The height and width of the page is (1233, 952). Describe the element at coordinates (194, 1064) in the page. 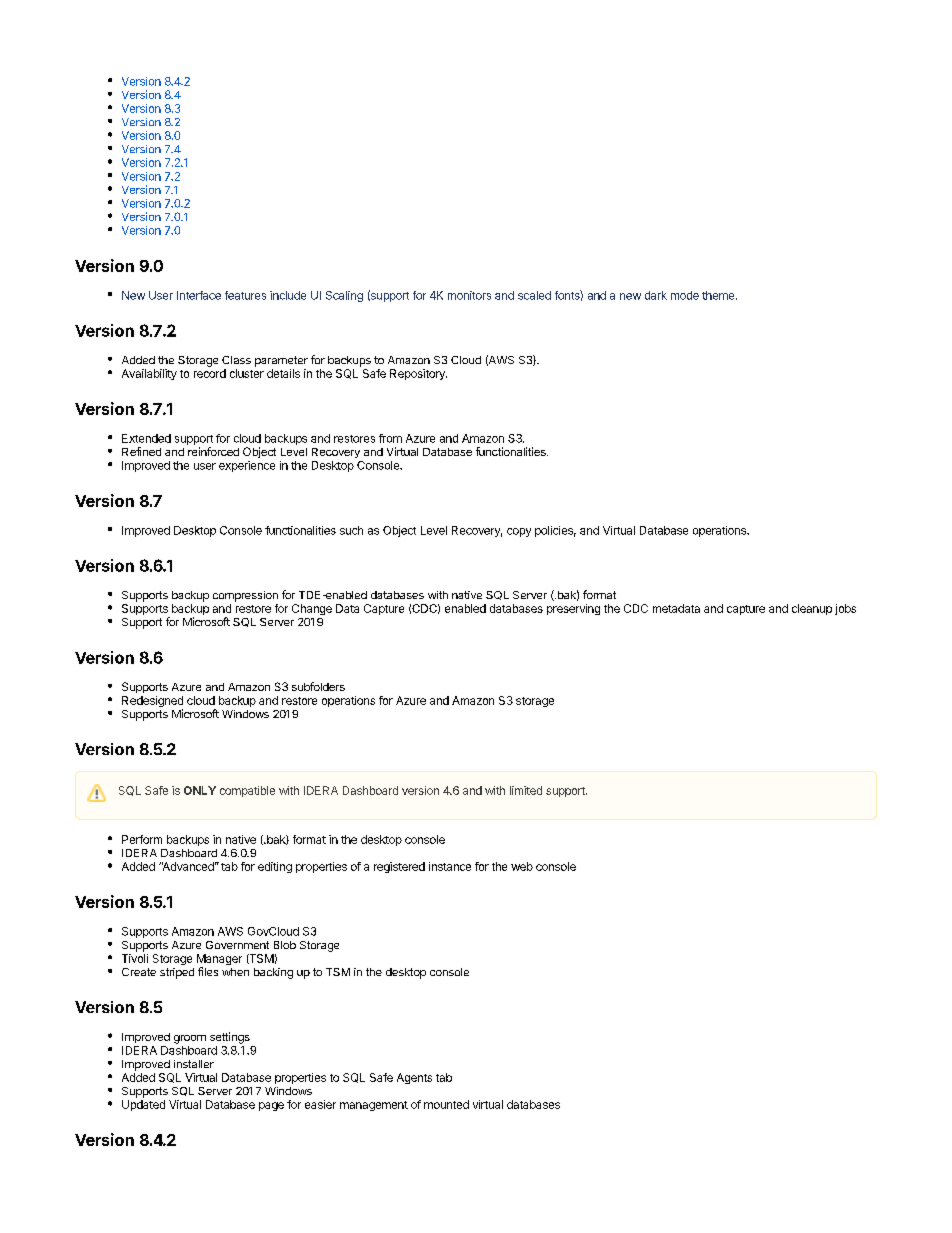

I see `installer` at that location.
